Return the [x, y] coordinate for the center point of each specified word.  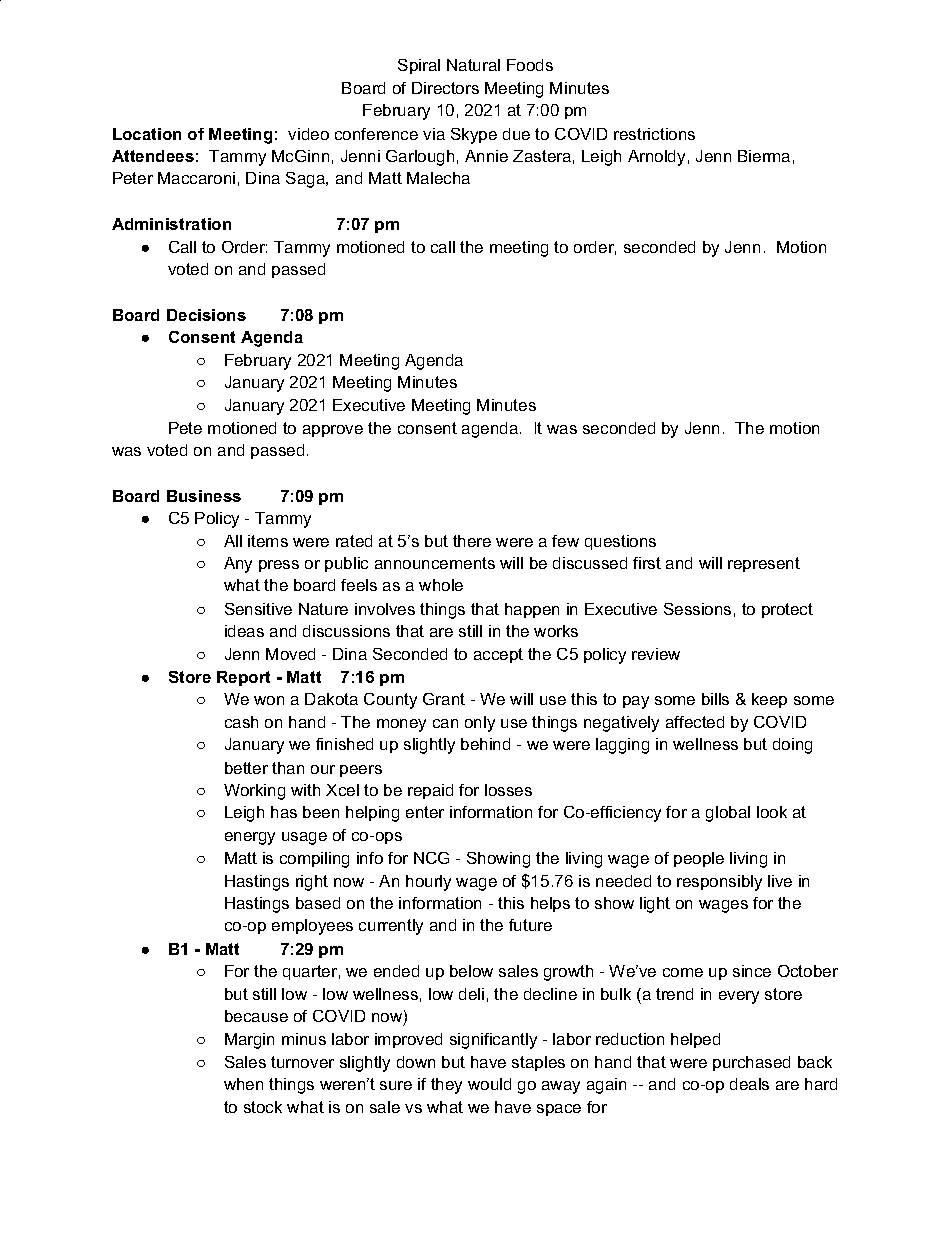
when [243, 1084]
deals [749, 1084]
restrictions [654, 134]
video [308, 134]
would [489, 1084]
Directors [445, 88]
